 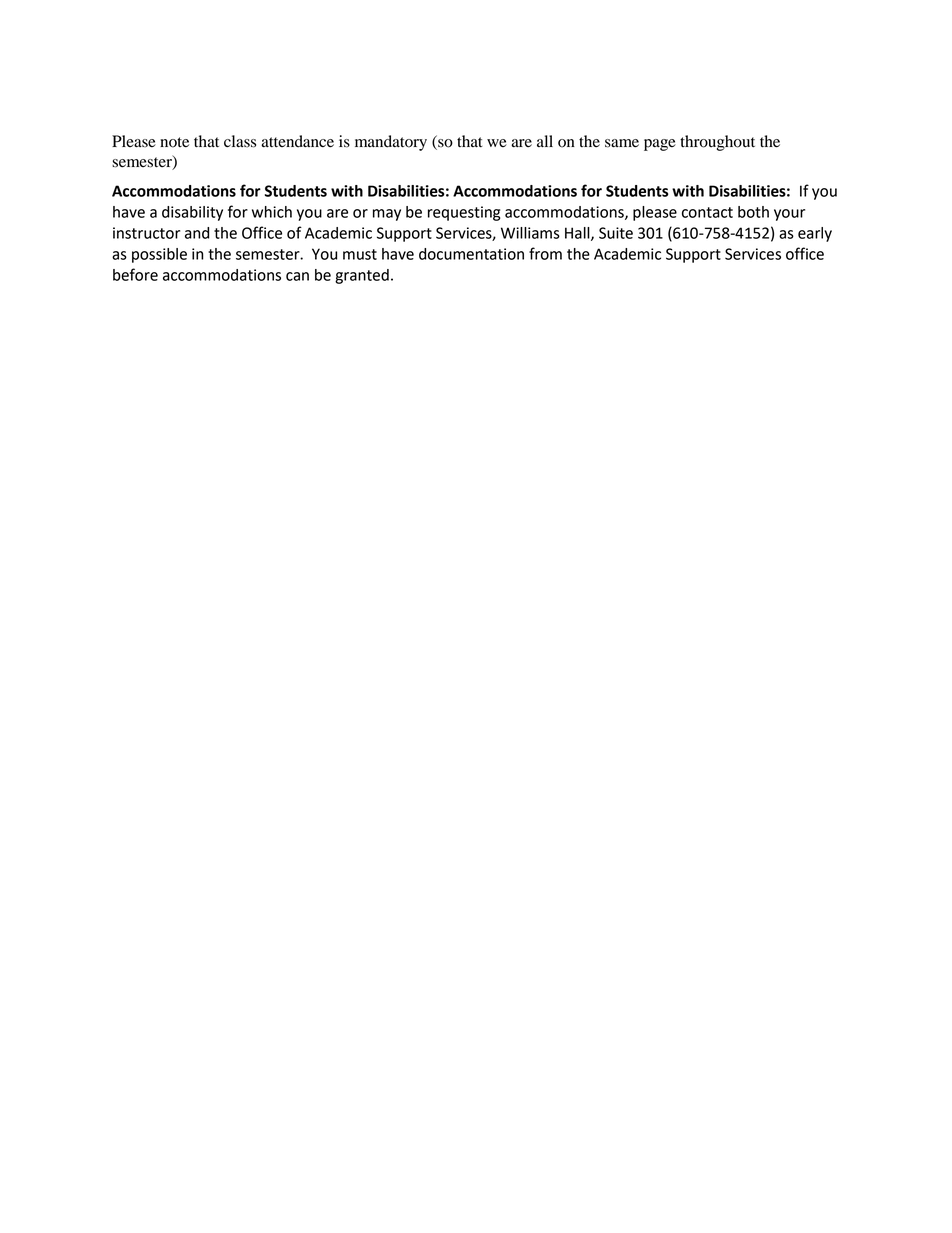 What do you see at coordinates (240, 141) in the screenshot?
I see `class` at bounding box center [240, 141].
